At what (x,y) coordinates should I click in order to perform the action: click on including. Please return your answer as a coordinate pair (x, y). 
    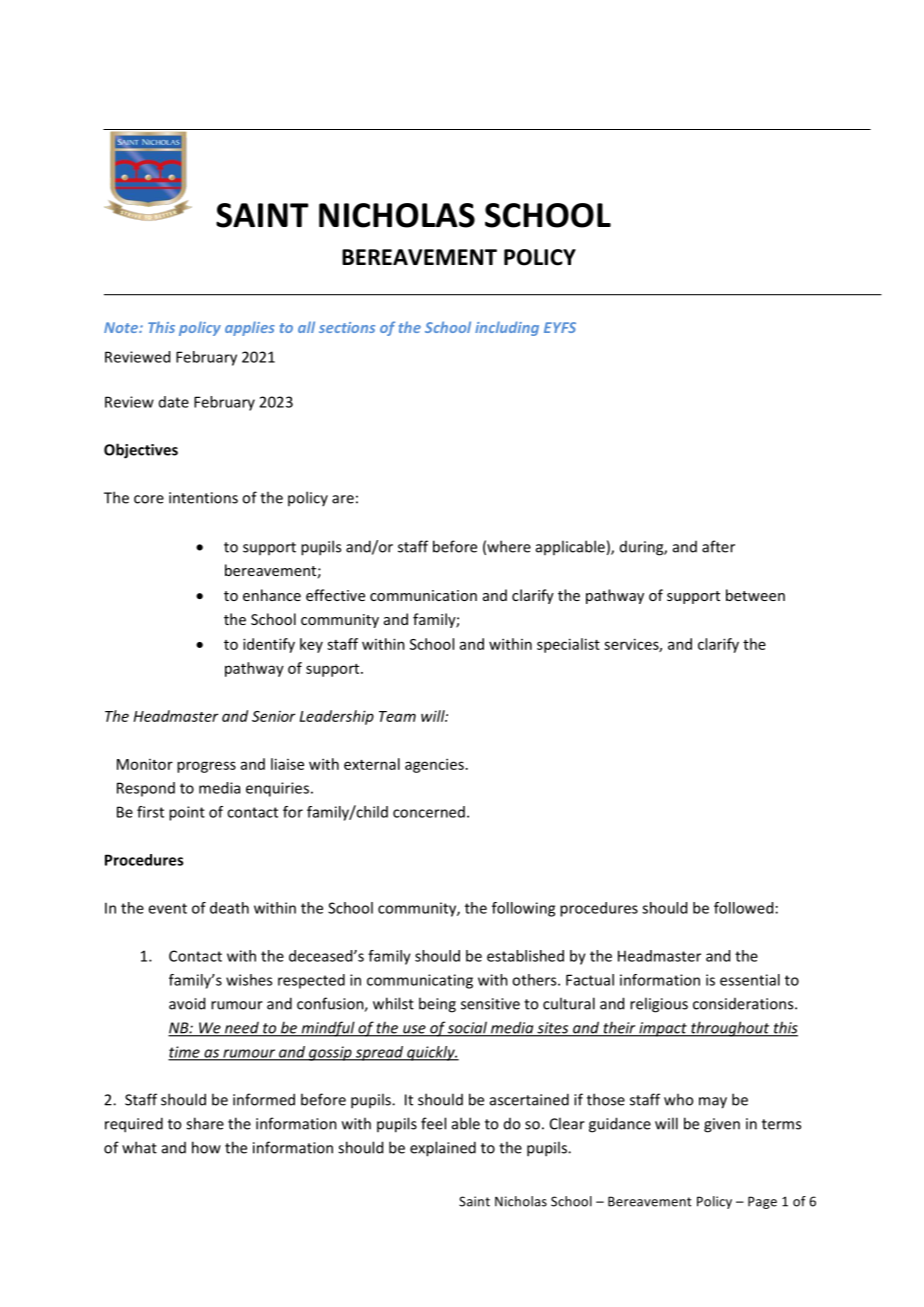
    Looking at the image, I should click on (507, 328).
